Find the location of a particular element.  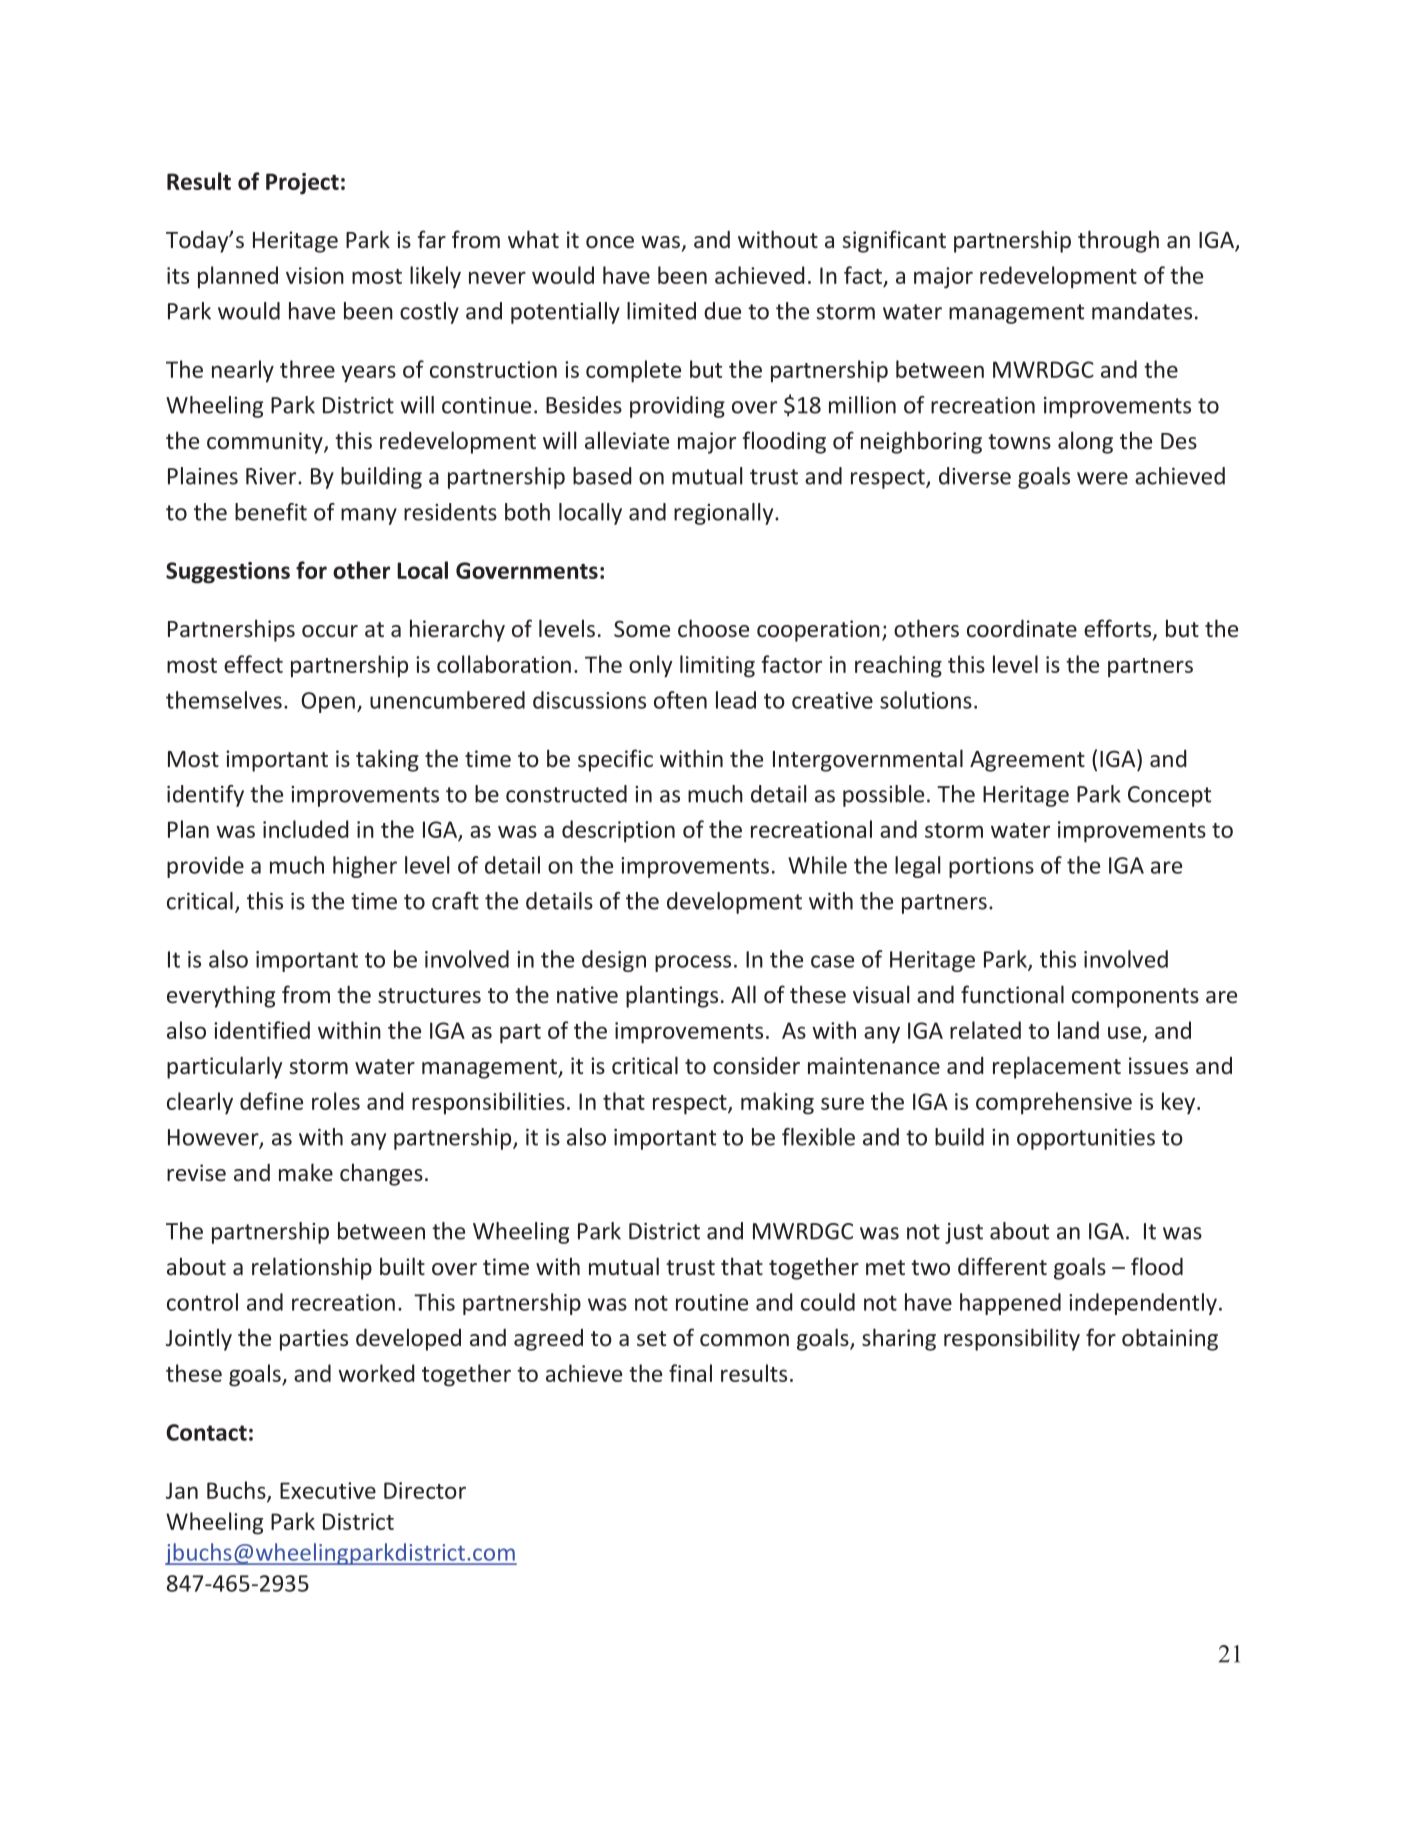

benefit is located at coordinates (271, 512).
